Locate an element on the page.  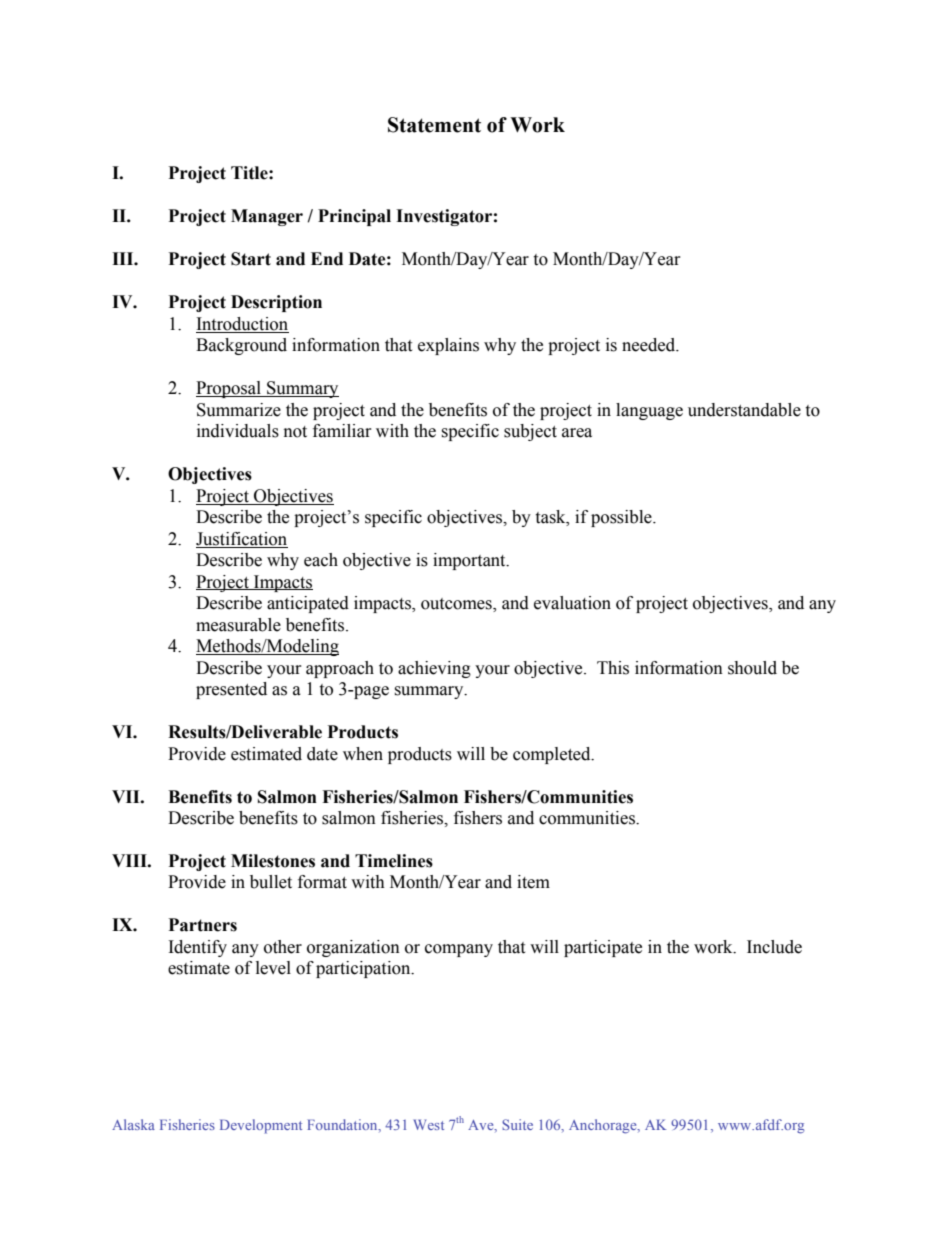
Milestones is located at coordinates (273, 861).
